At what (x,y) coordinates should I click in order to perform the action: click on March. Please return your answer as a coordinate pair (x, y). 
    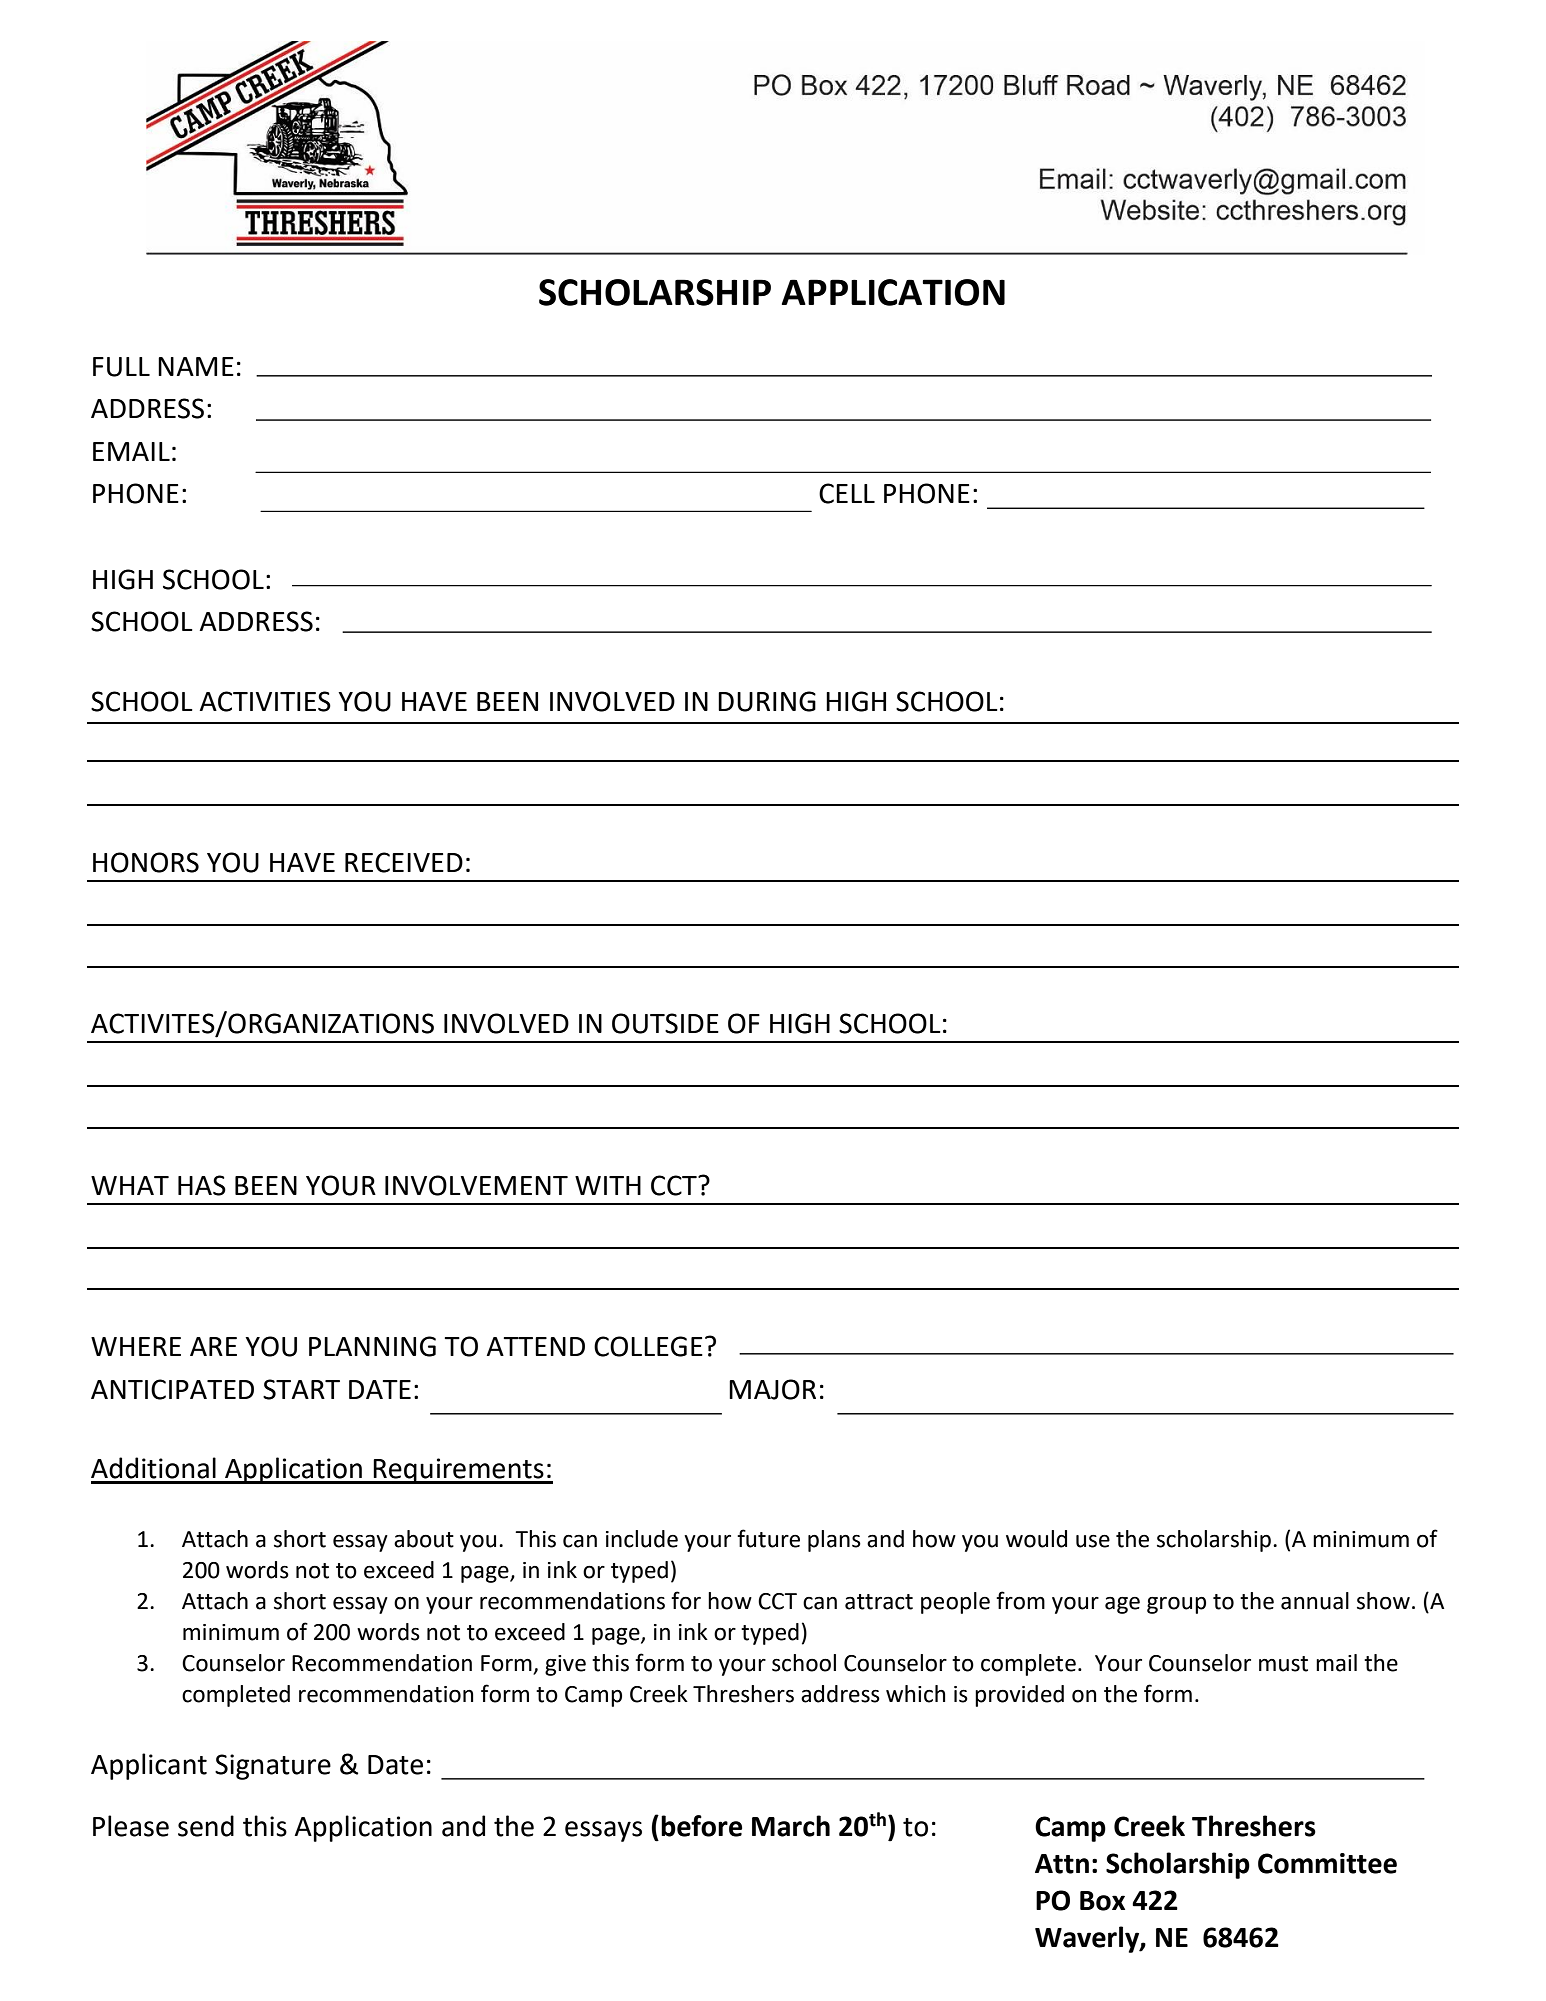
    Looking at the image, I should click on (791, 1826).
